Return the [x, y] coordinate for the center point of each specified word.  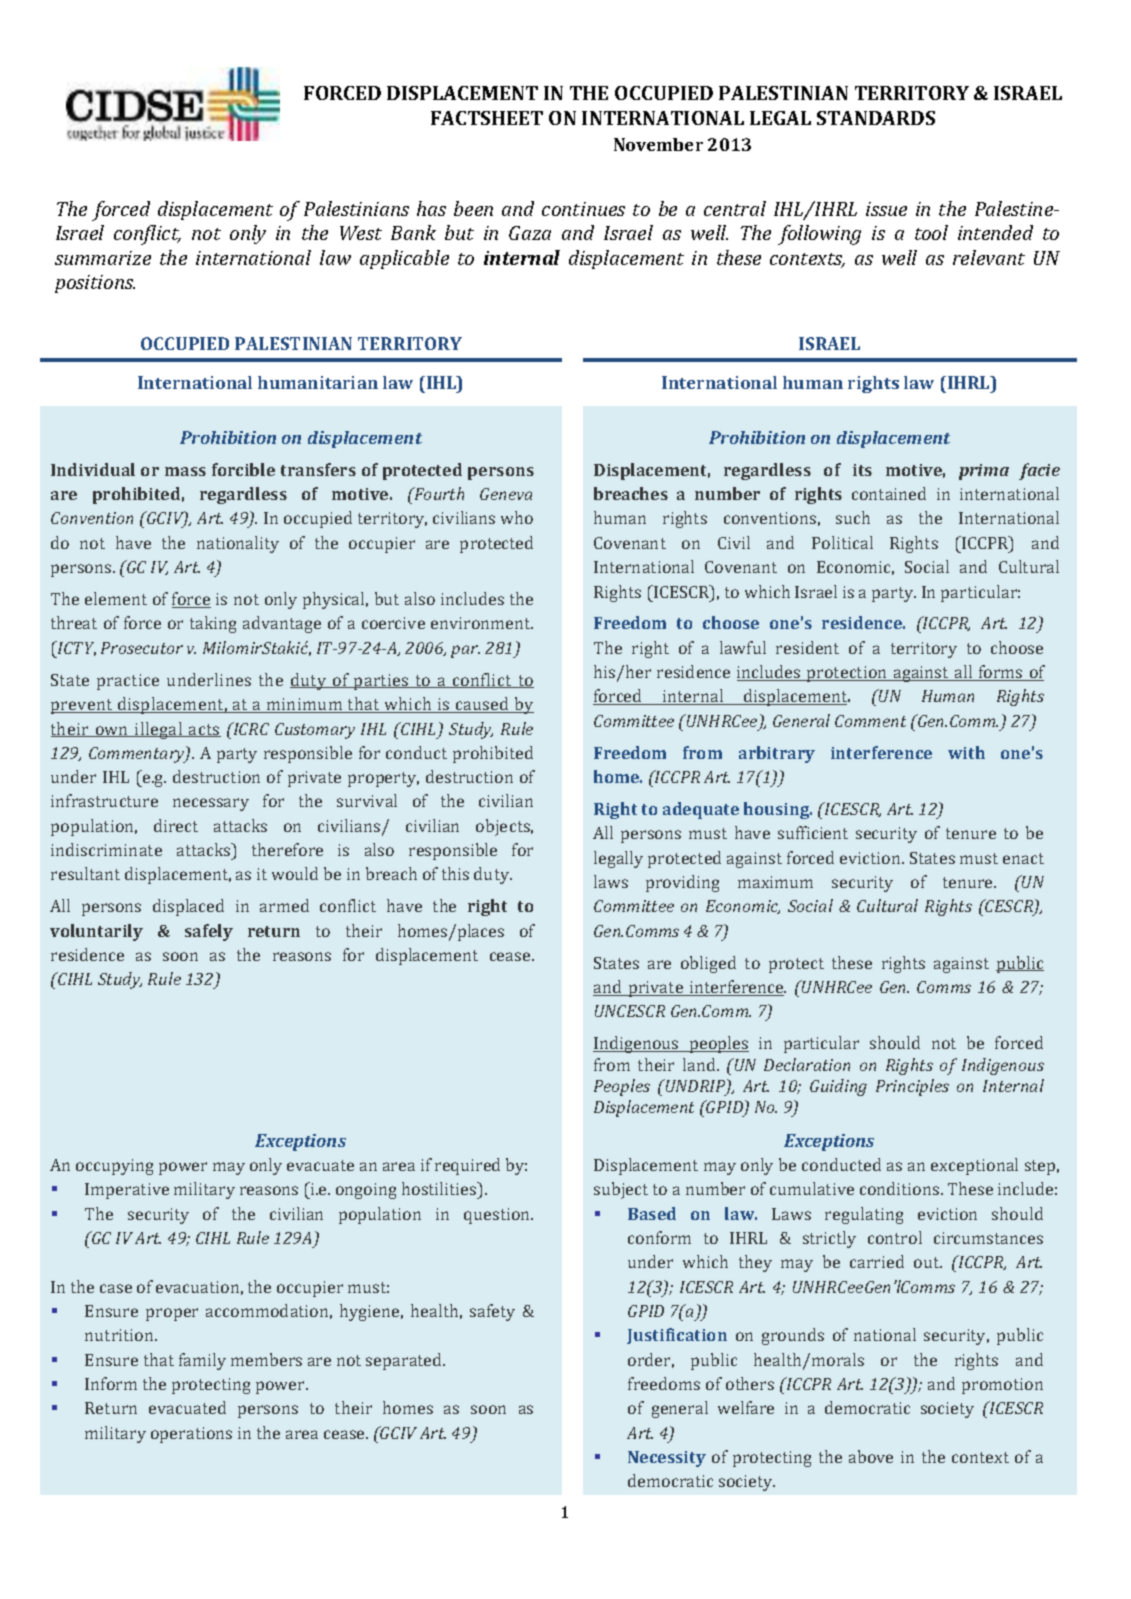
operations [191, 1435]
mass [185, 471]
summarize [103, 258]
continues [583, 209]
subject [621, 1190]
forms [1001, 673]
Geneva [506, 494]
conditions [901, 1188]
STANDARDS [876, 118]
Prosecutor [142, 648]
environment [482, 623]
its [862, 470]
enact [1023, 858]
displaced [188, 907]
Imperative [127, 1191]
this [455, 873]
